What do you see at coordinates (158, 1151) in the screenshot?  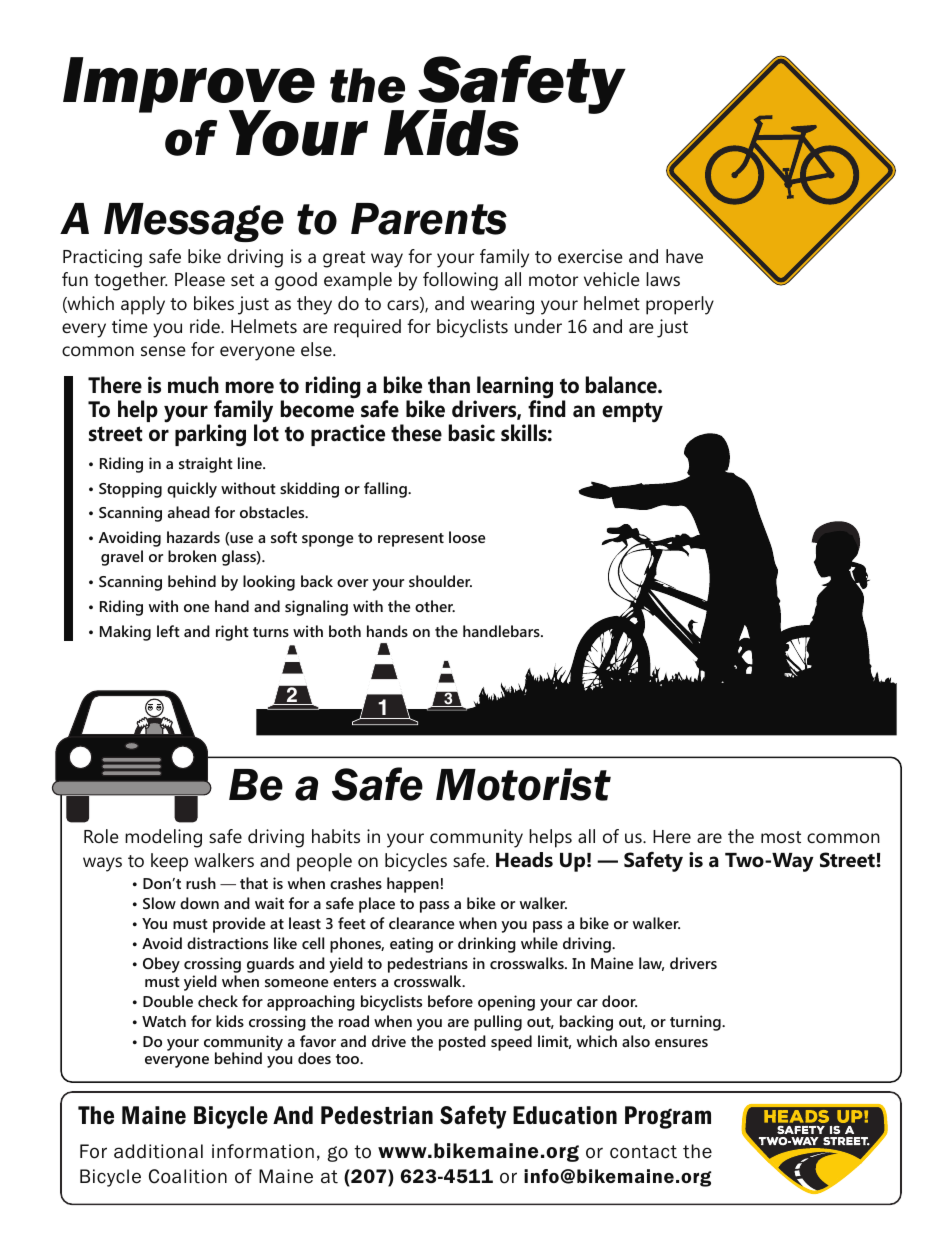 I see `additional` at bounding box center [158, 1151].
